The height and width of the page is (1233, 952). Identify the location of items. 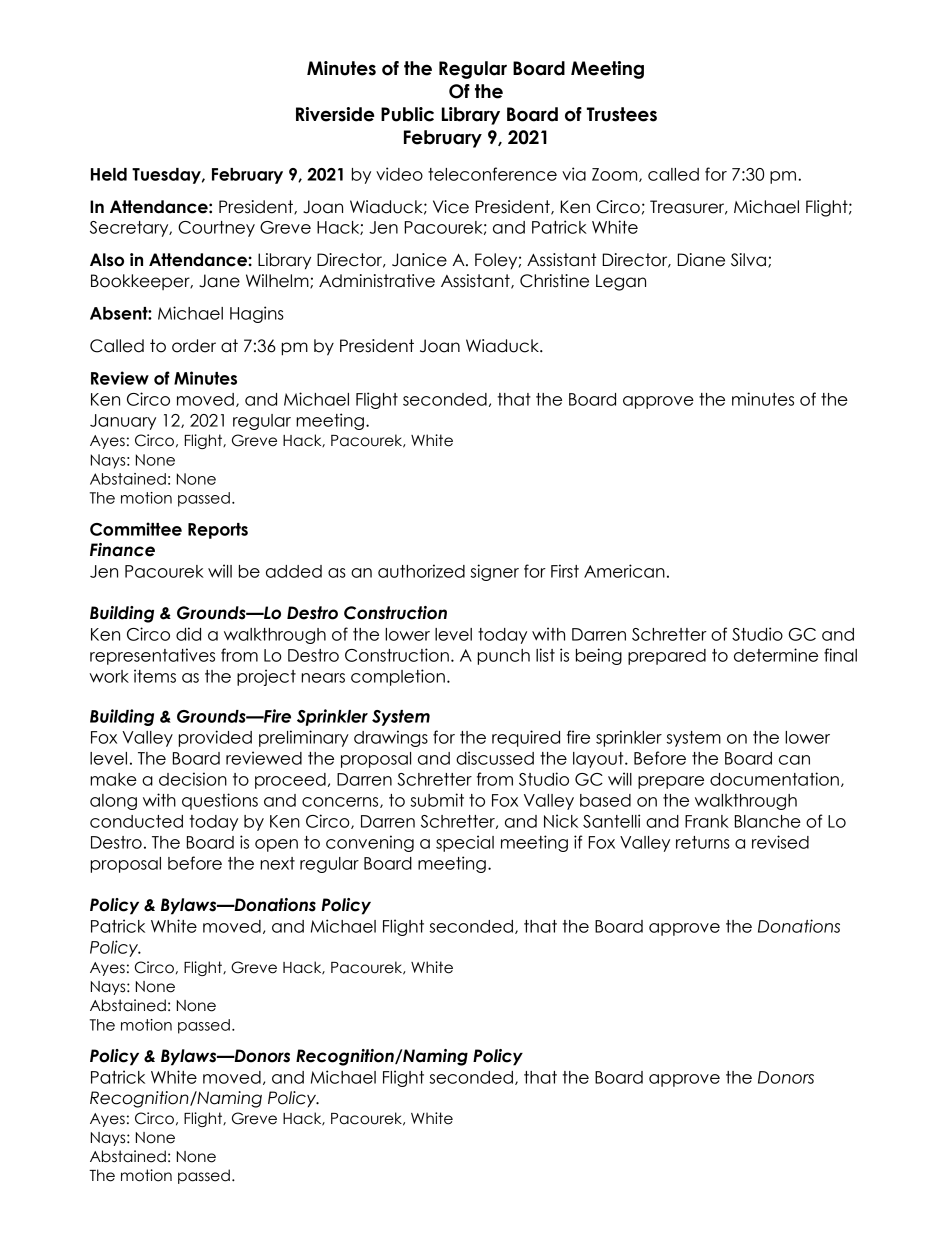
(155, 676).
